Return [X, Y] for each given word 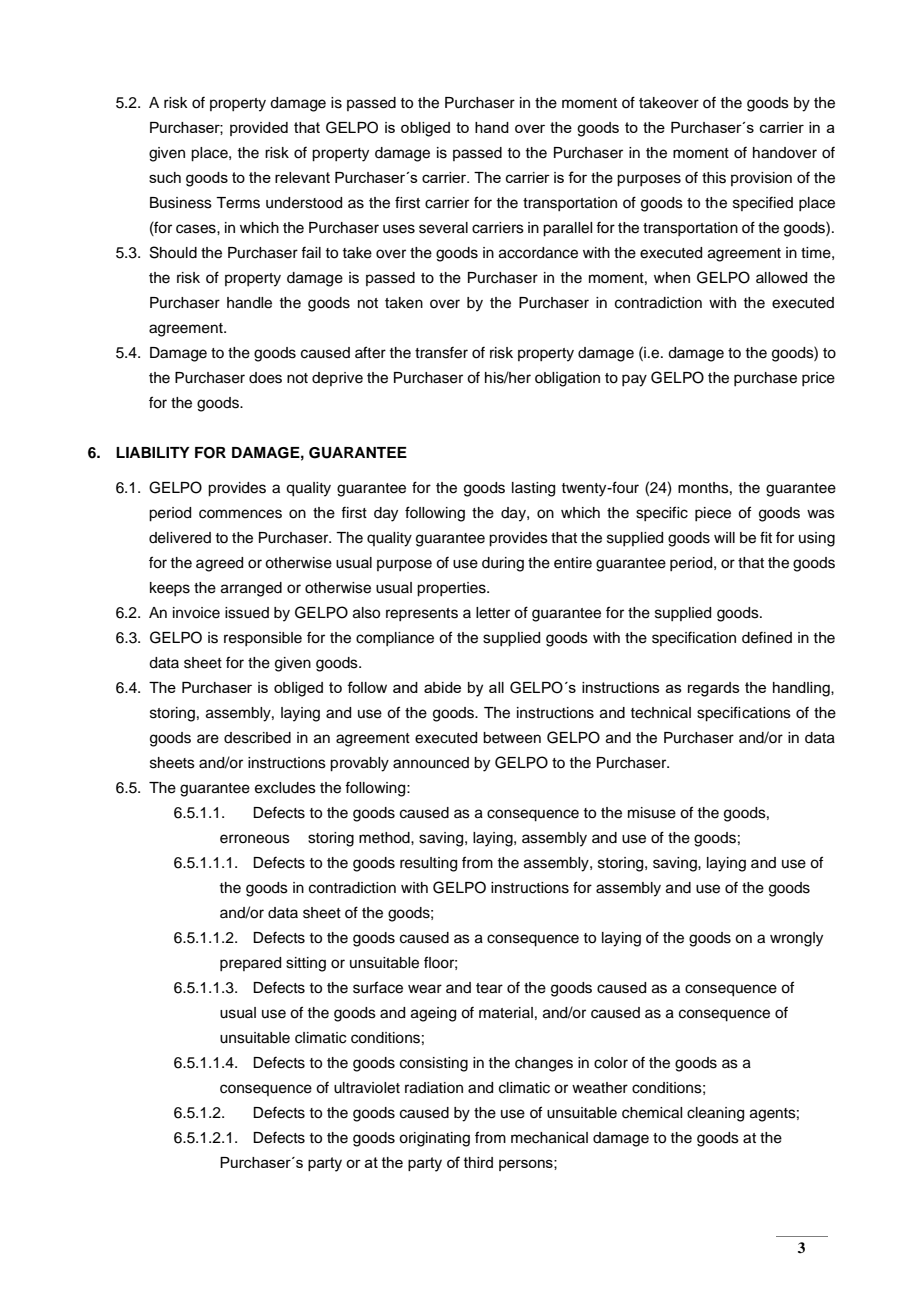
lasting [533, 489]
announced [431, 763]
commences [240, 514]
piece [713, 514]
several [443, 228]
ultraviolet [367, 1088]
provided [259, 129]
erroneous [255, 839]
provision [761, 179]
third [478, 1162]
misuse [652, 813]
